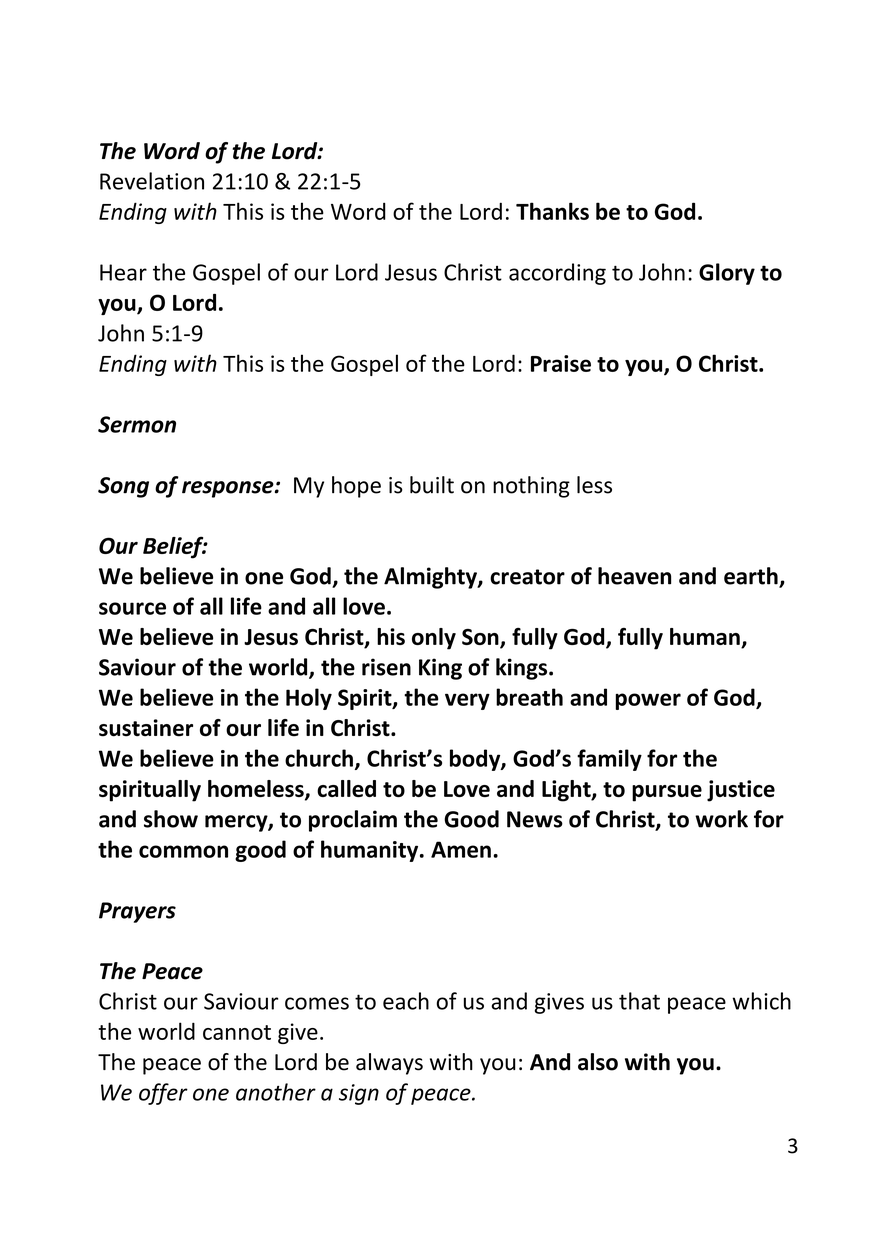 The width and height of the screenshot is (873, 1234). I want to click on heaven, so click(634, 576).
